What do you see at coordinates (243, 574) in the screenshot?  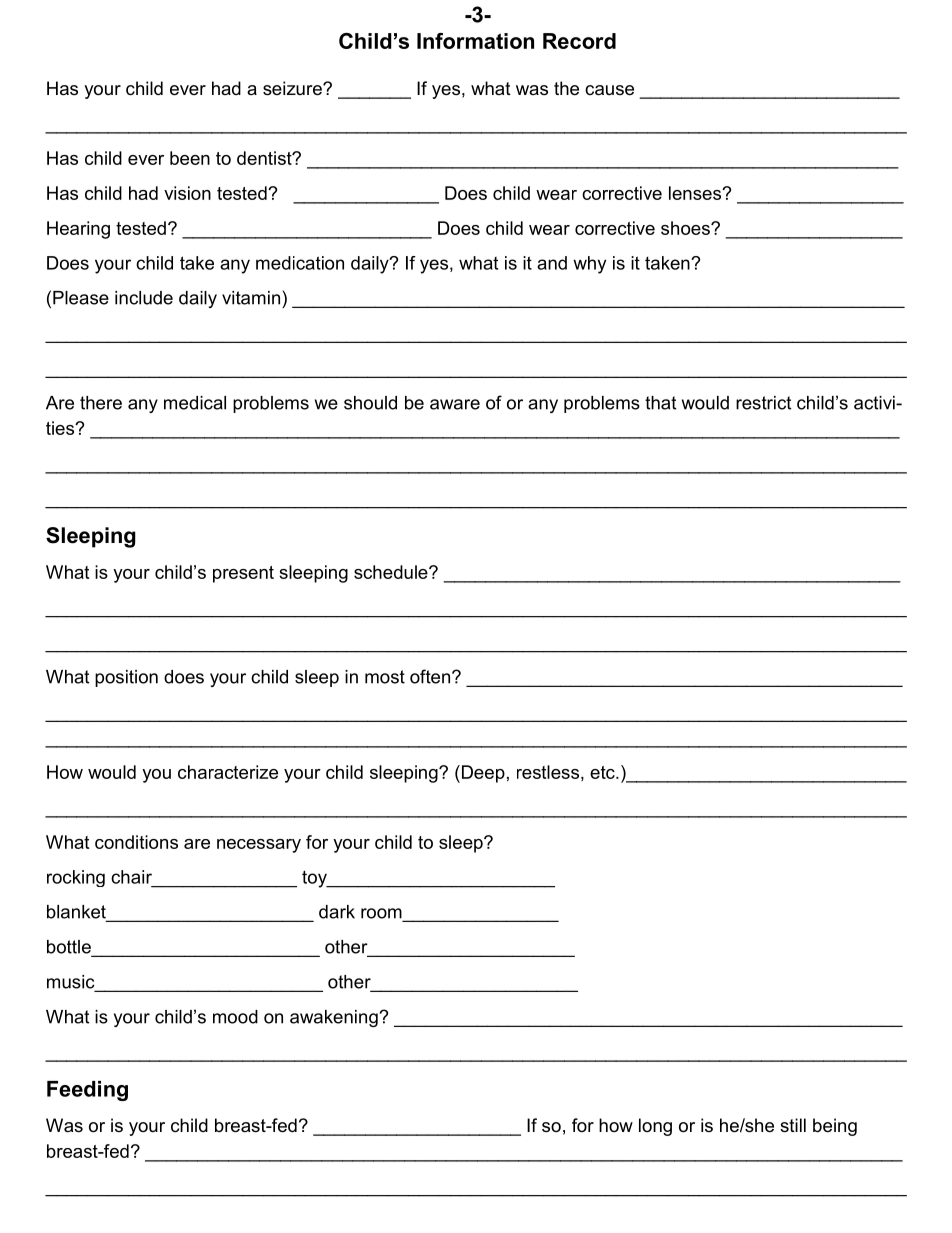 I see `present` at bounding box center [243, 574].
